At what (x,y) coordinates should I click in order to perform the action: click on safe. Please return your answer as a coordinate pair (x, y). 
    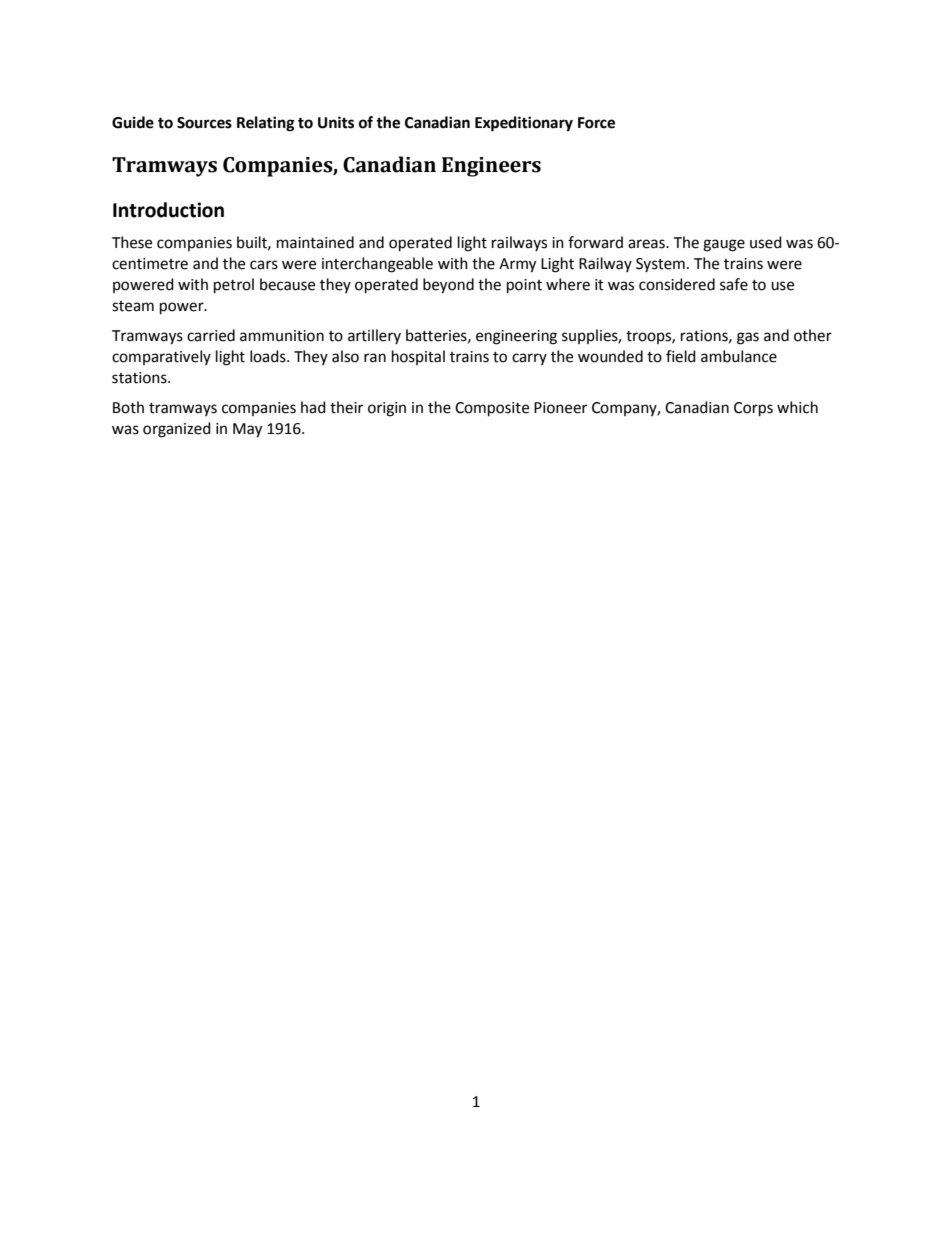
    Looking at the image, I should click on (734, 284).
